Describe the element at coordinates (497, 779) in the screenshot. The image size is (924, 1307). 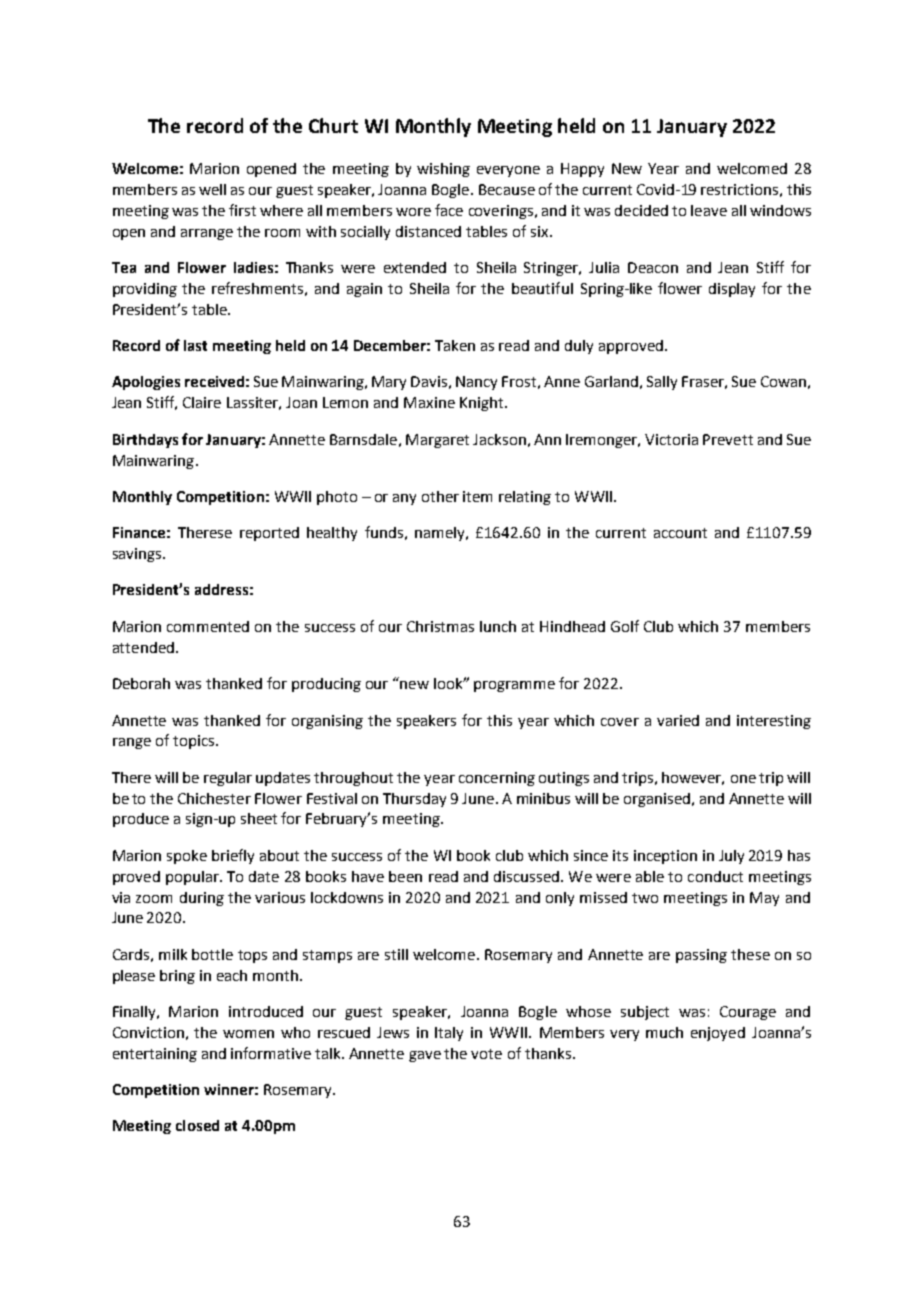
I see `concerning` at that location.
